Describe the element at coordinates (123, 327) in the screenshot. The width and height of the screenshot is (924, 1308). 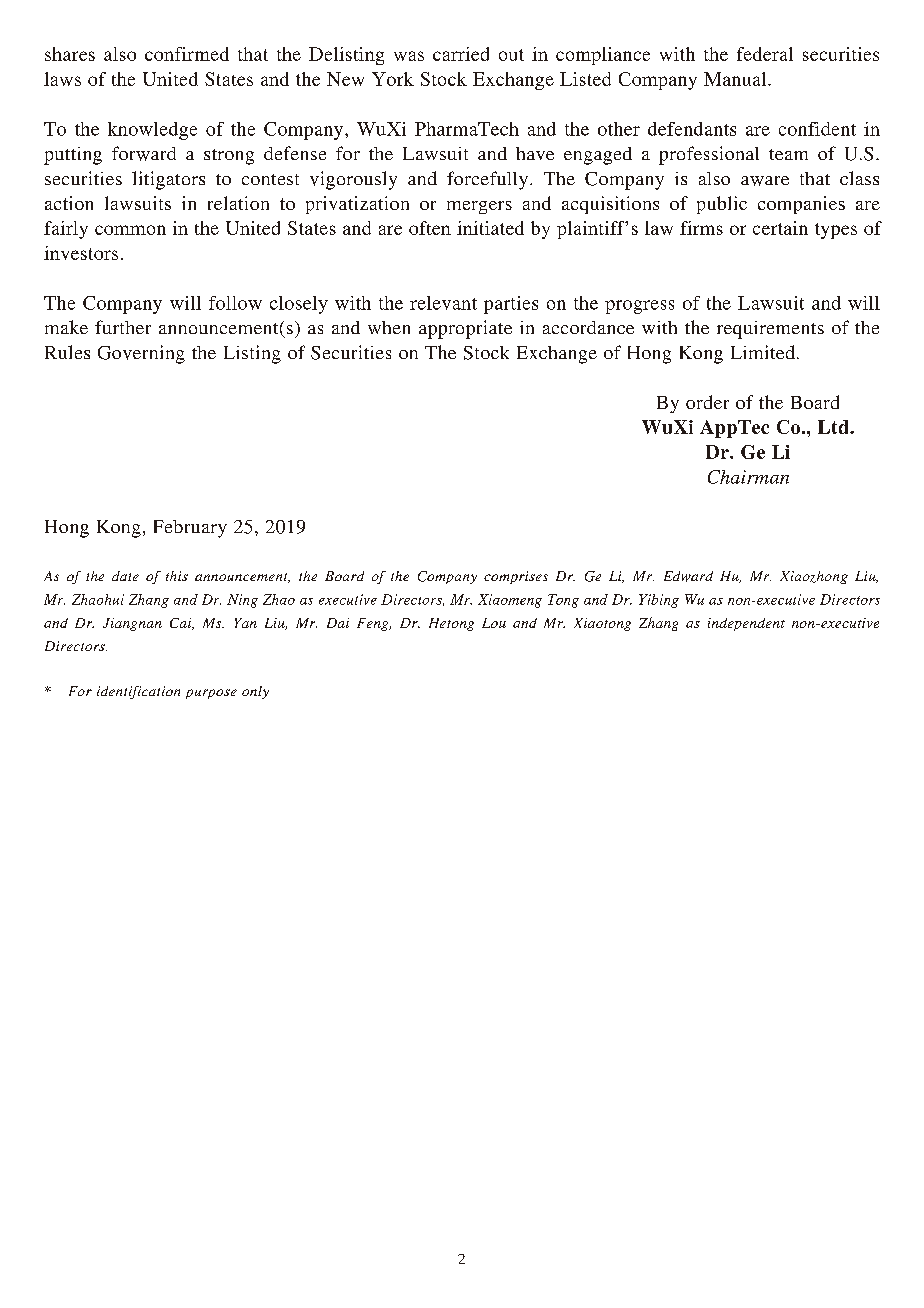
I see `further` at that location.
